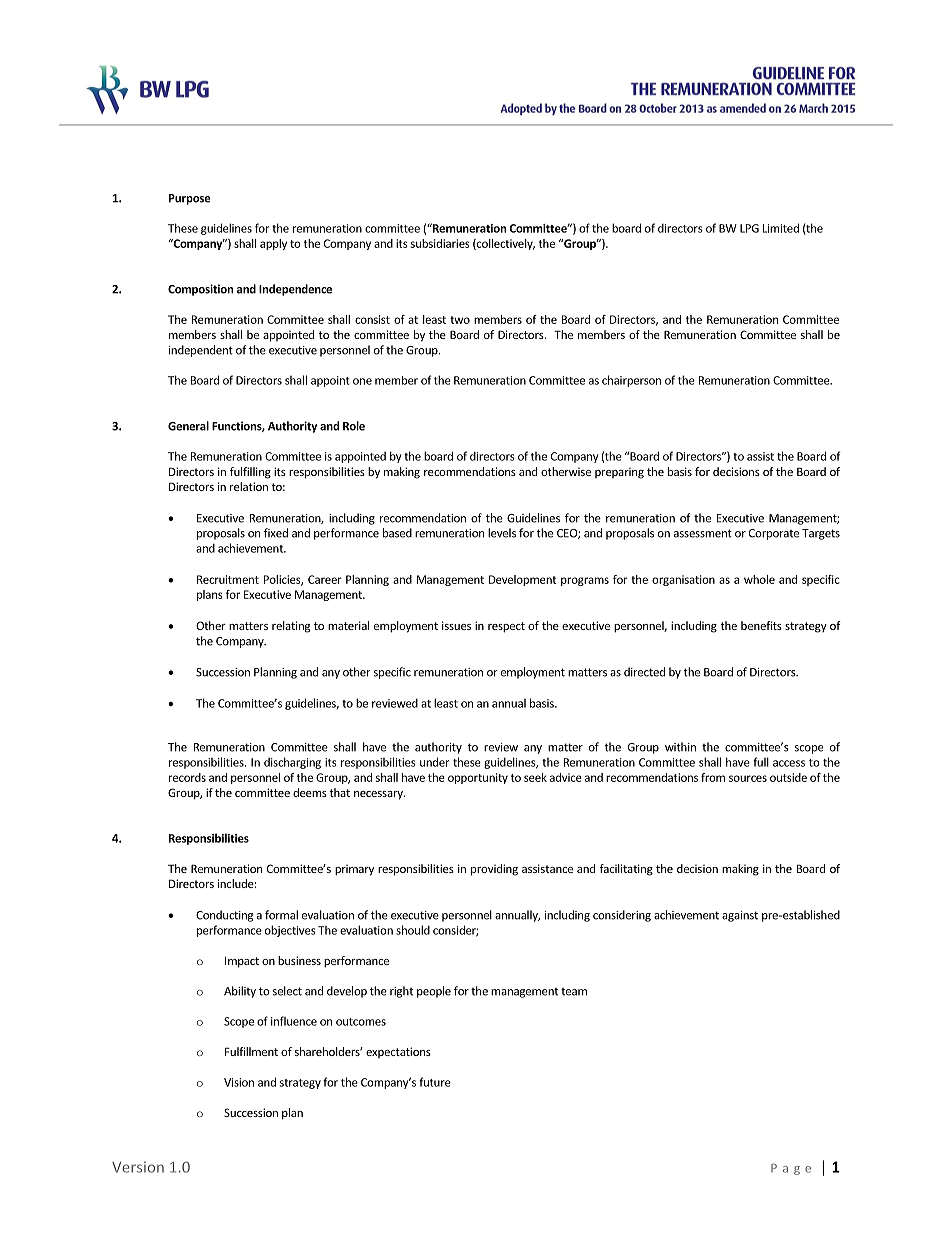  I want to click on assessment, so click(703, 533).
